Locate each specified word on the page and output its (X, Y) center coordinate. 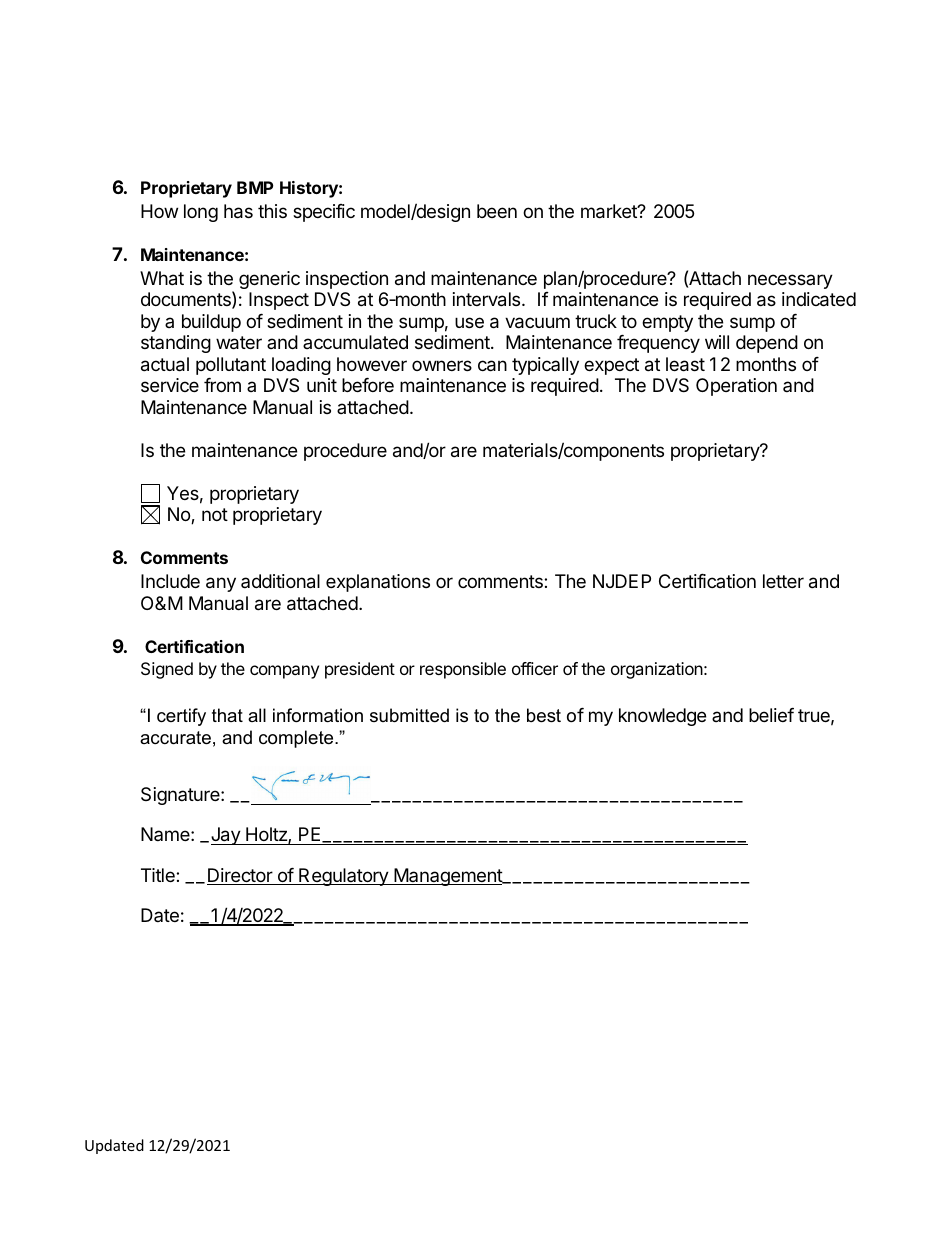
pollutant (231, 366)
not (215, 514)
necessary (790, 281)
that (227, 715)
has (238, 211)
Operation (736, 387)
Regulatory (343, 877)
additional (280, 581)
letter (783, 581)
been (497, 211)
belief (771, 715)
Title (159, 875)
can (492, 366)
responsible (463, 670)
